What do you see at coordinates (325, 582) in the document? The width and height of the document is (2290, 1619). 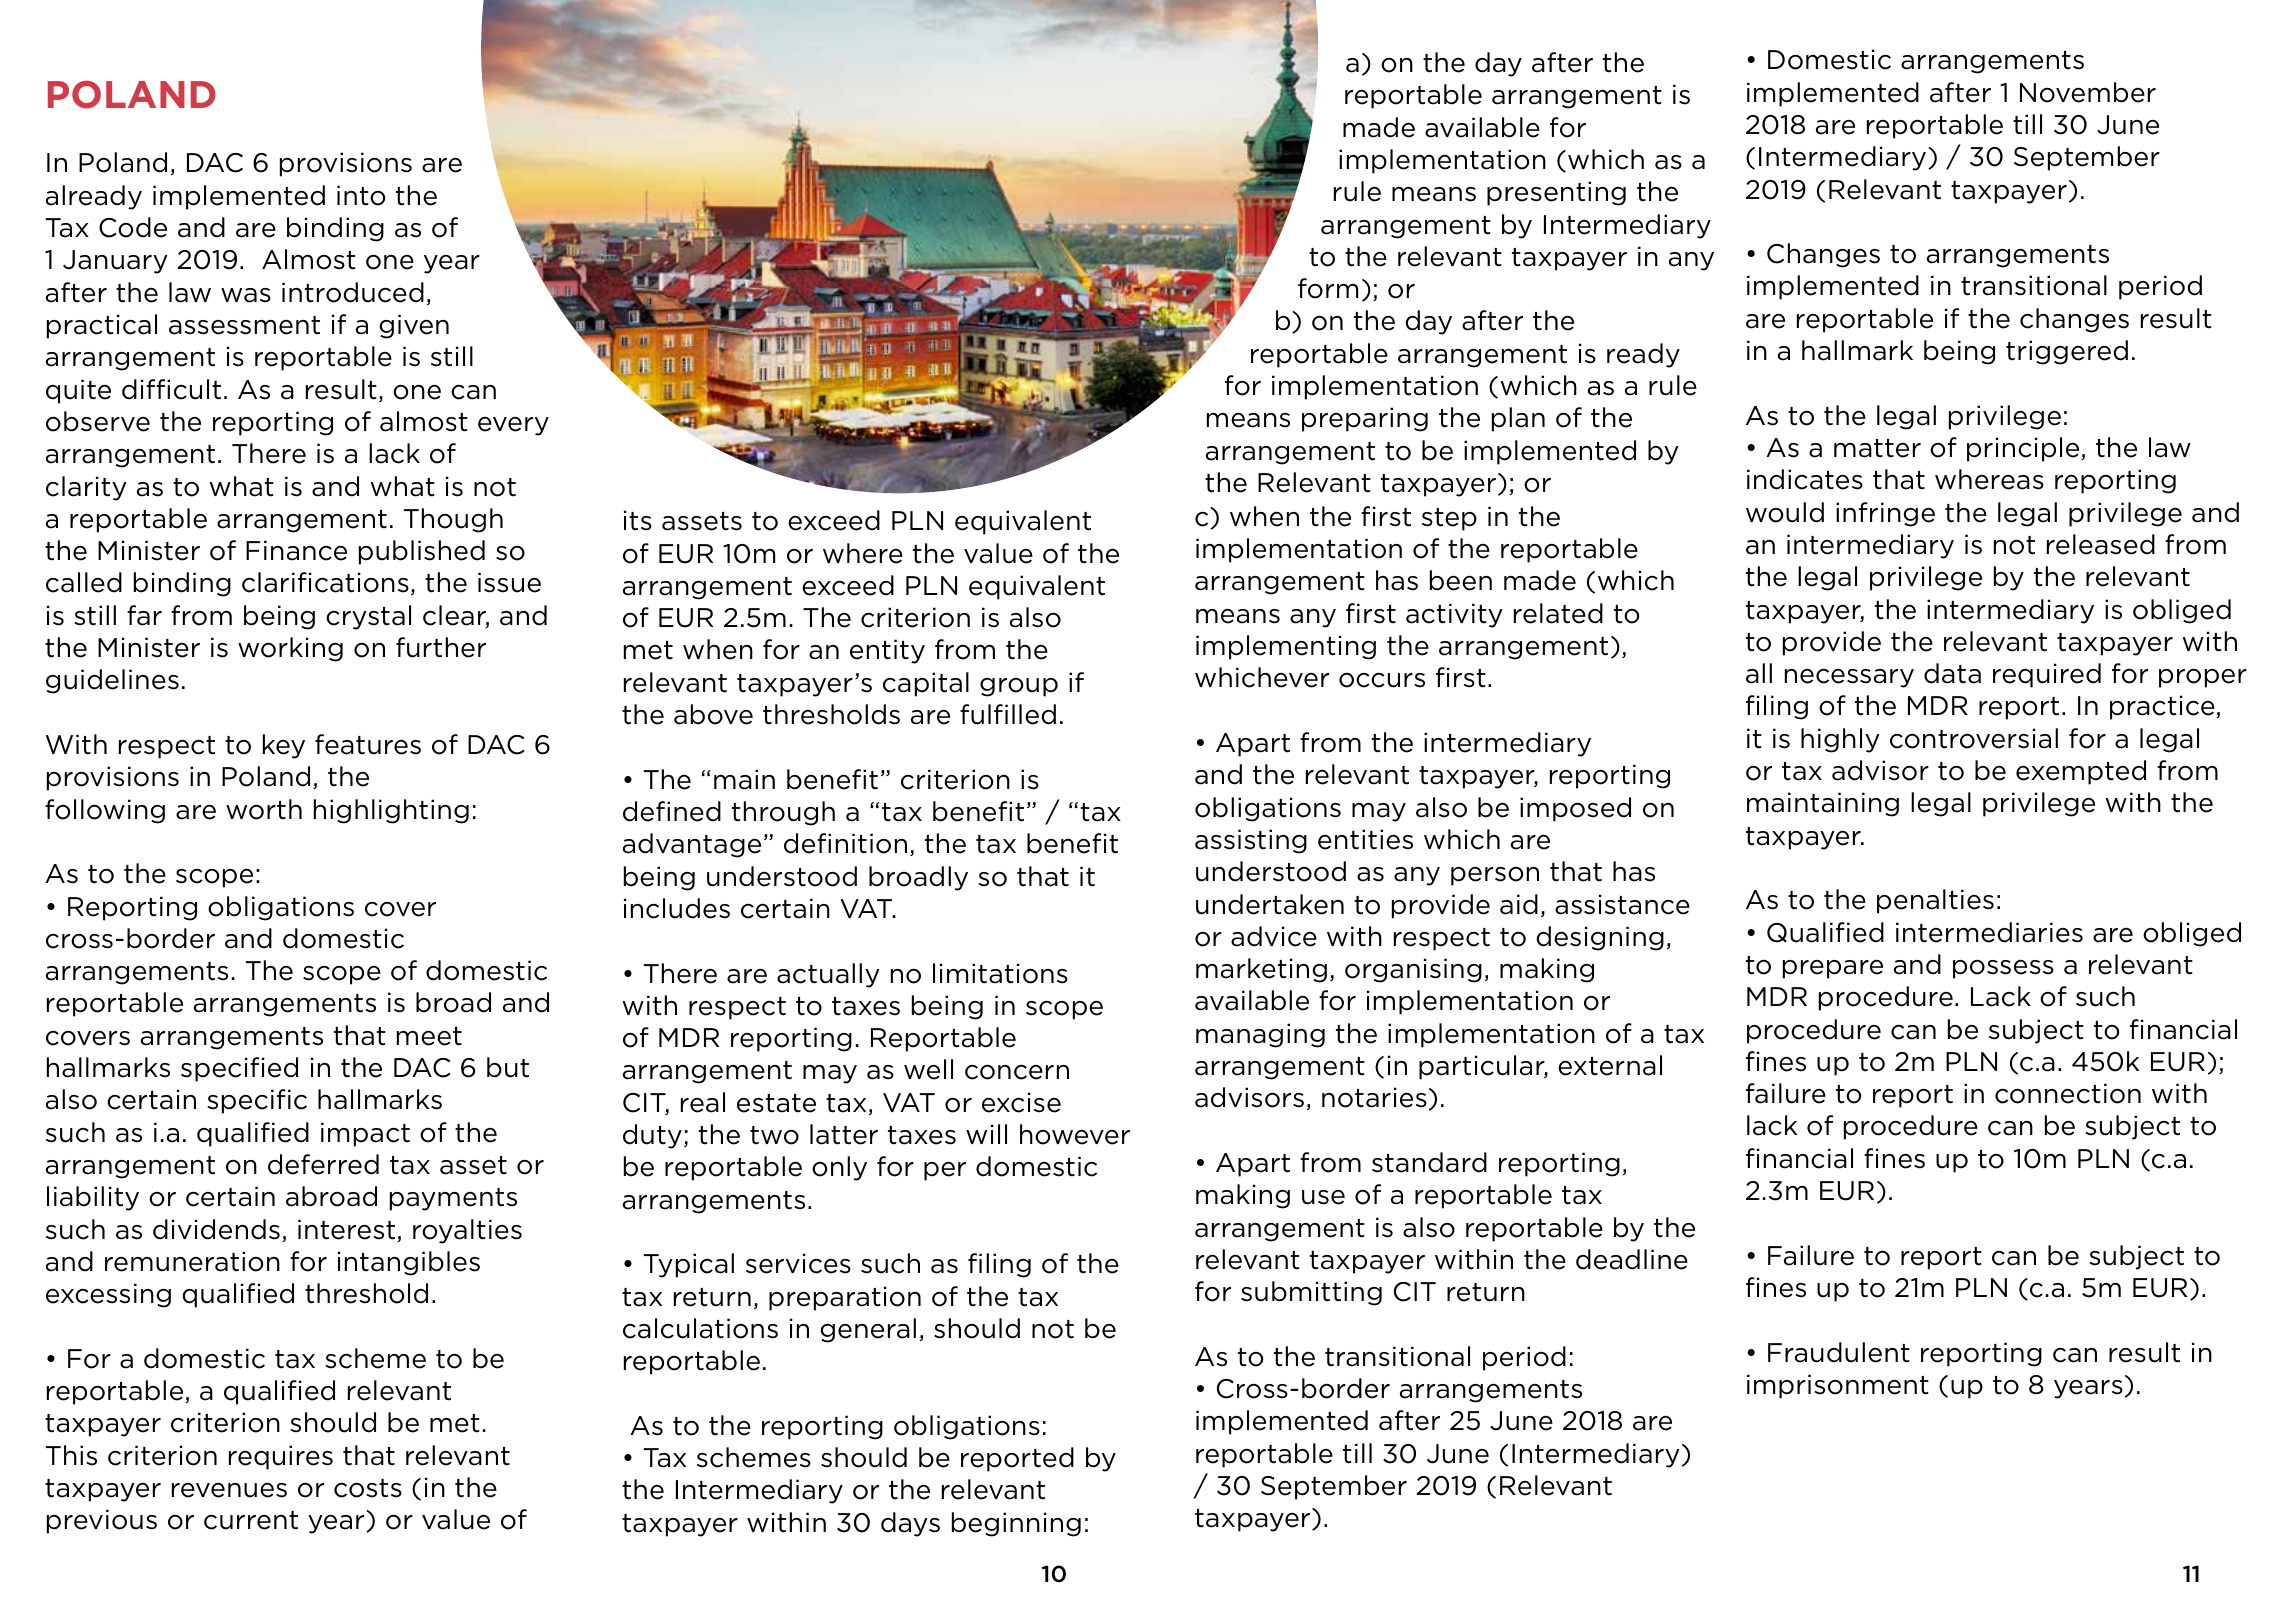 I see `clarifications` at bounding box center [325, 582].
